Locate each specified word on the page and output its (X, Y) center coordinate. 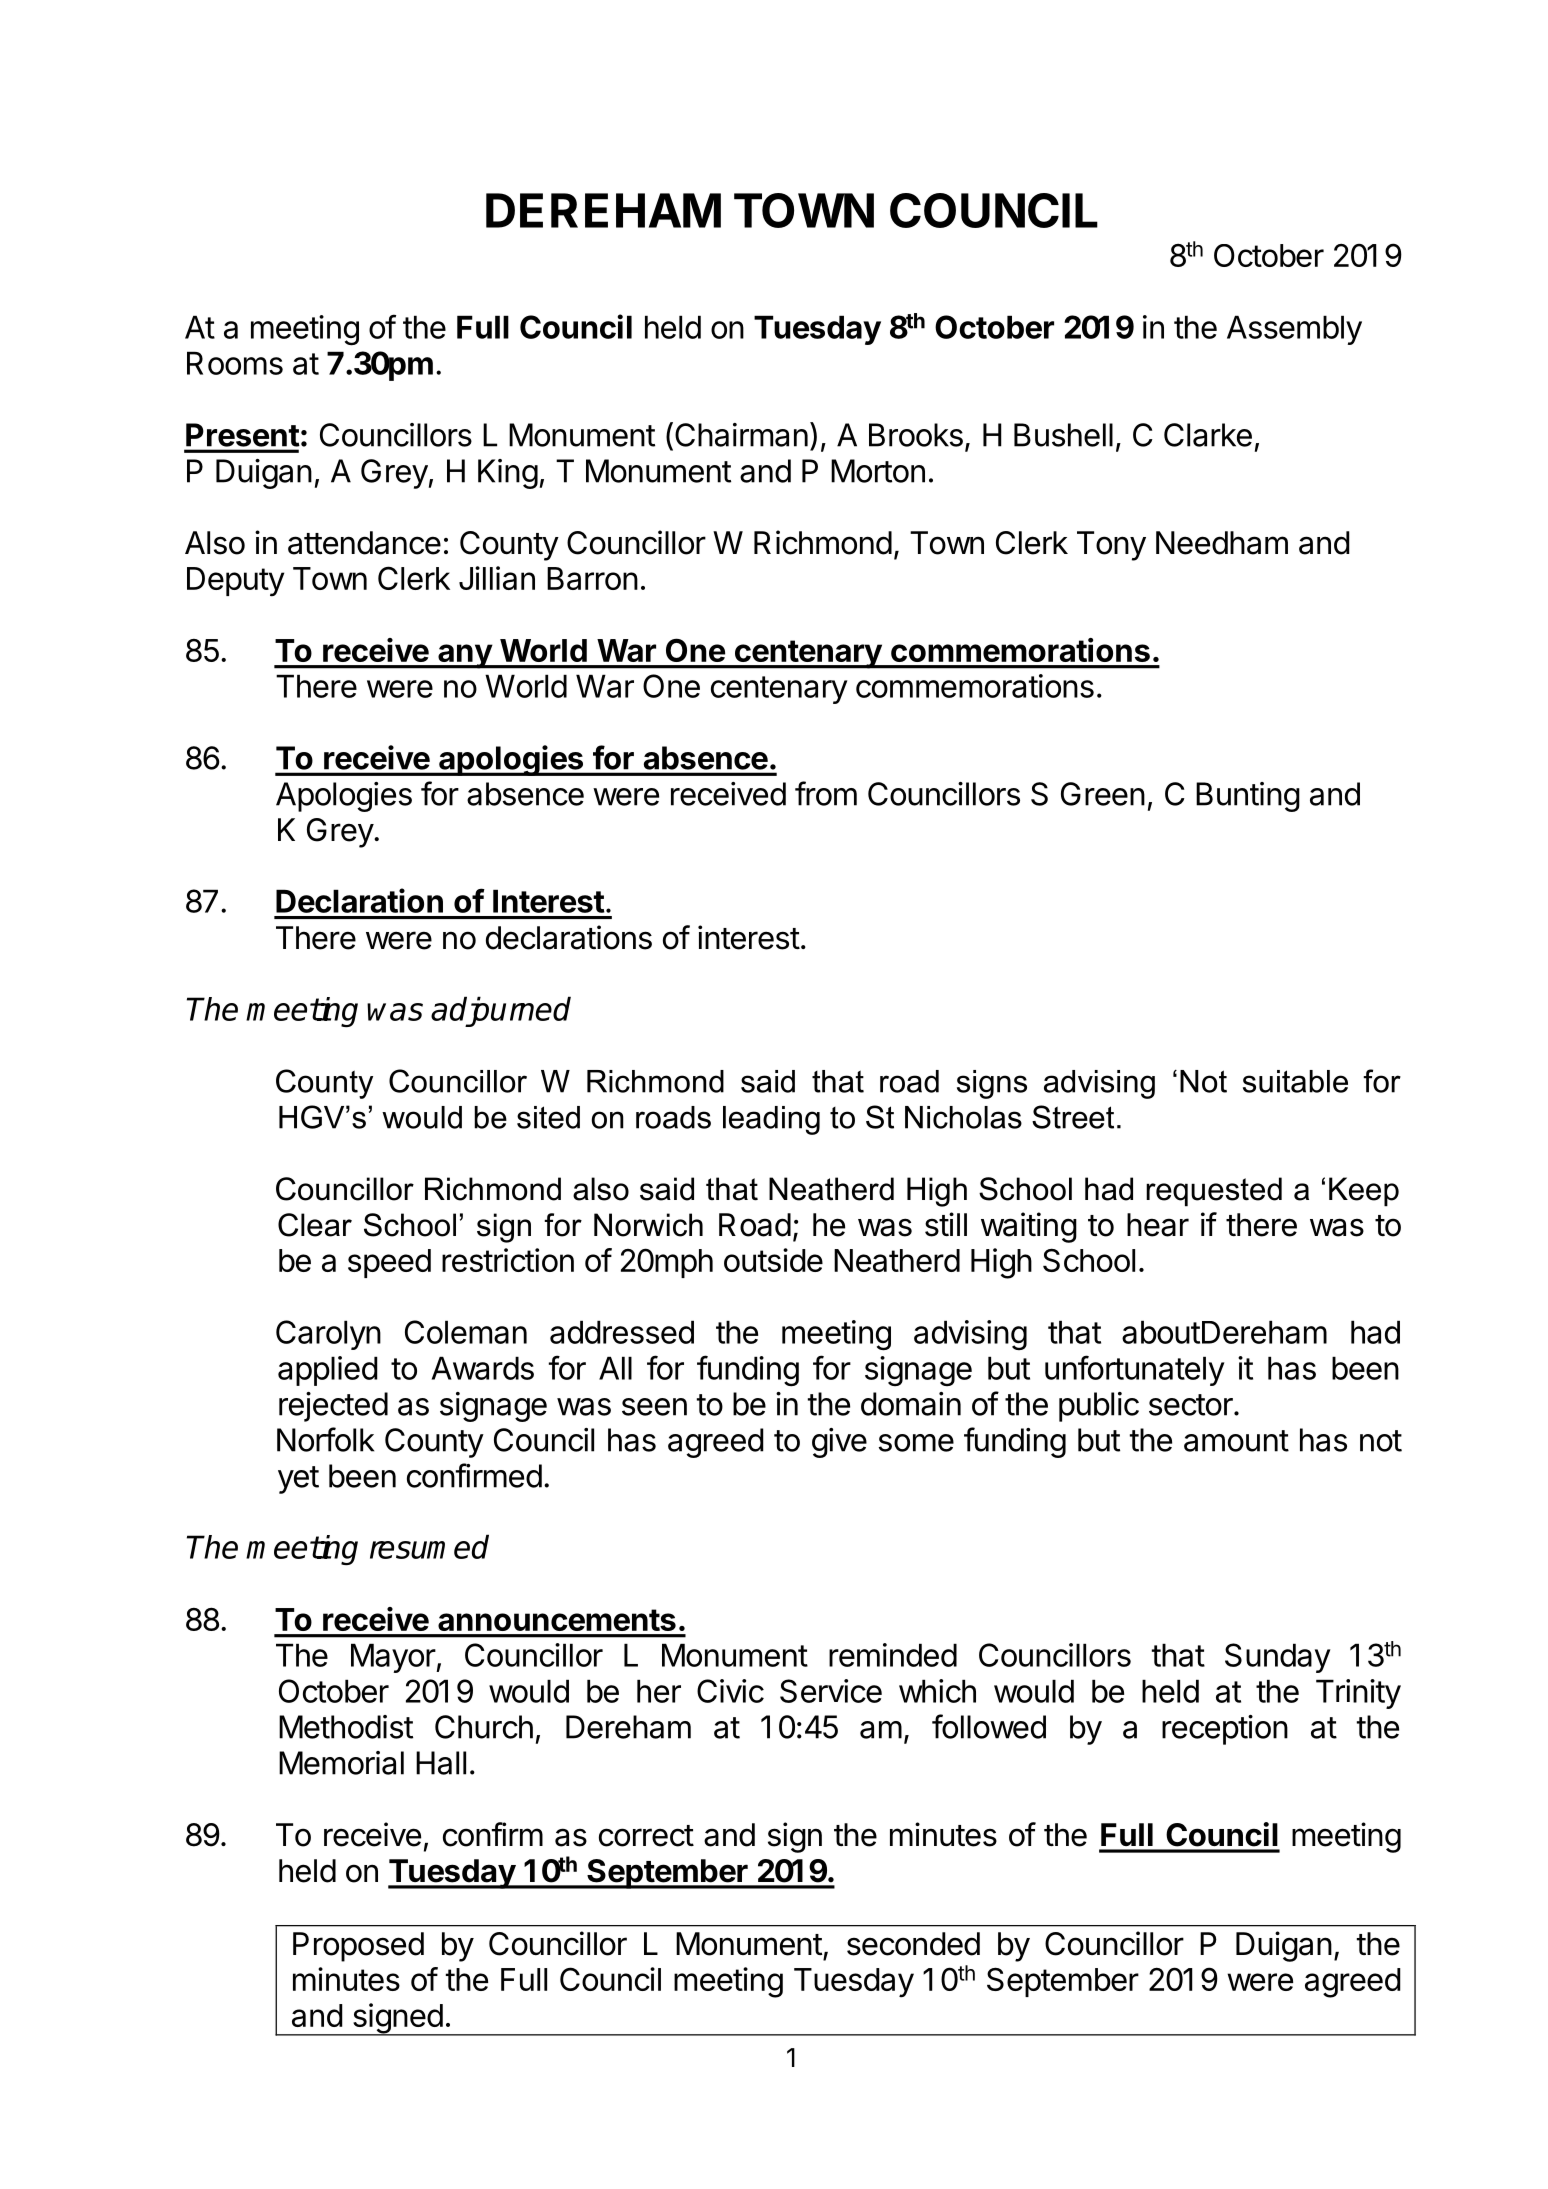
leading (771, 1120)
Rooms (235, 363)
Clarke (1208, 435)
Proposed (358, 1947)
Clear (315, 1225)
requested (1214, 1192)
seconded (913, 1944)
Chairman (741, 435)
